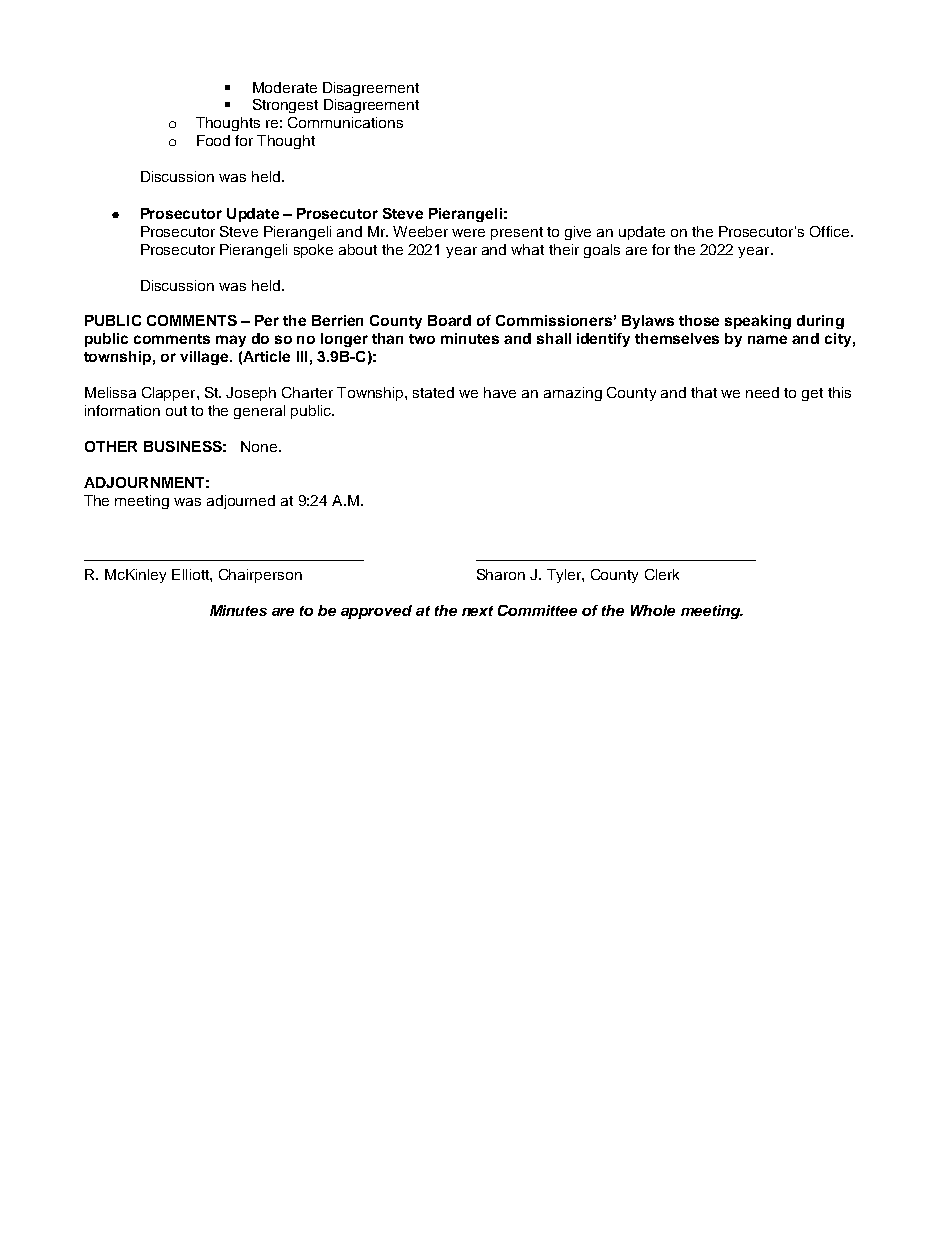  Describe the element at coordinates (500, 392) in the document. I see `have` at that location.
